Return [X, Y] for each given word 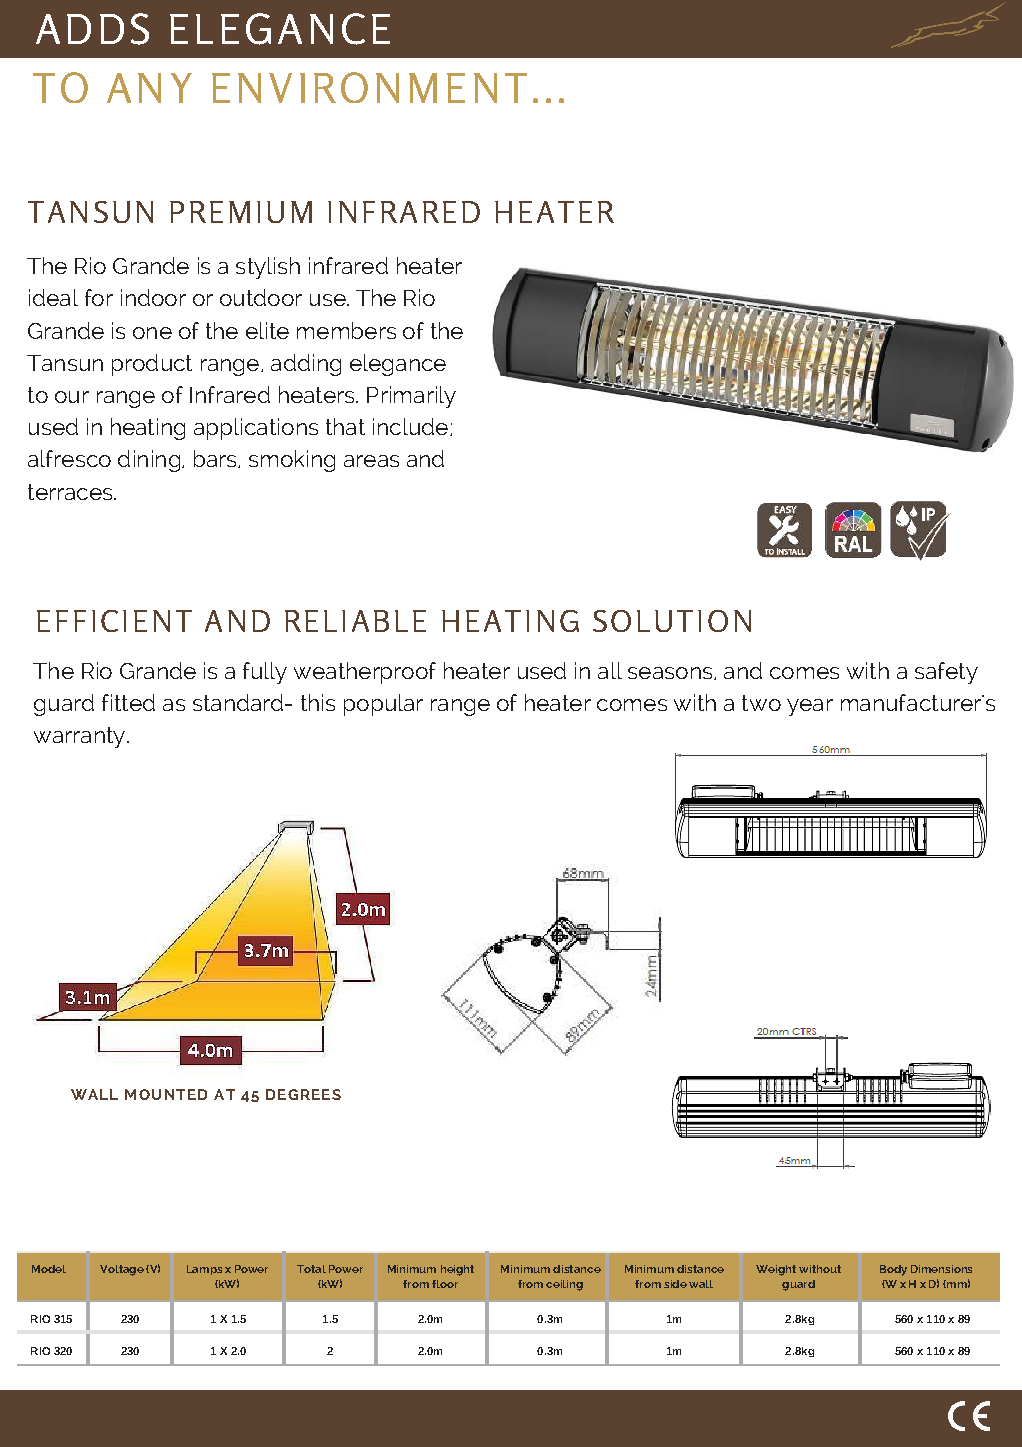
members [346, 330]
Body [893, 1270]
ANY [149, 88]
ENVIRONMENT [369, 87]
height [457, 1270]
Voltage [122, 1270]
